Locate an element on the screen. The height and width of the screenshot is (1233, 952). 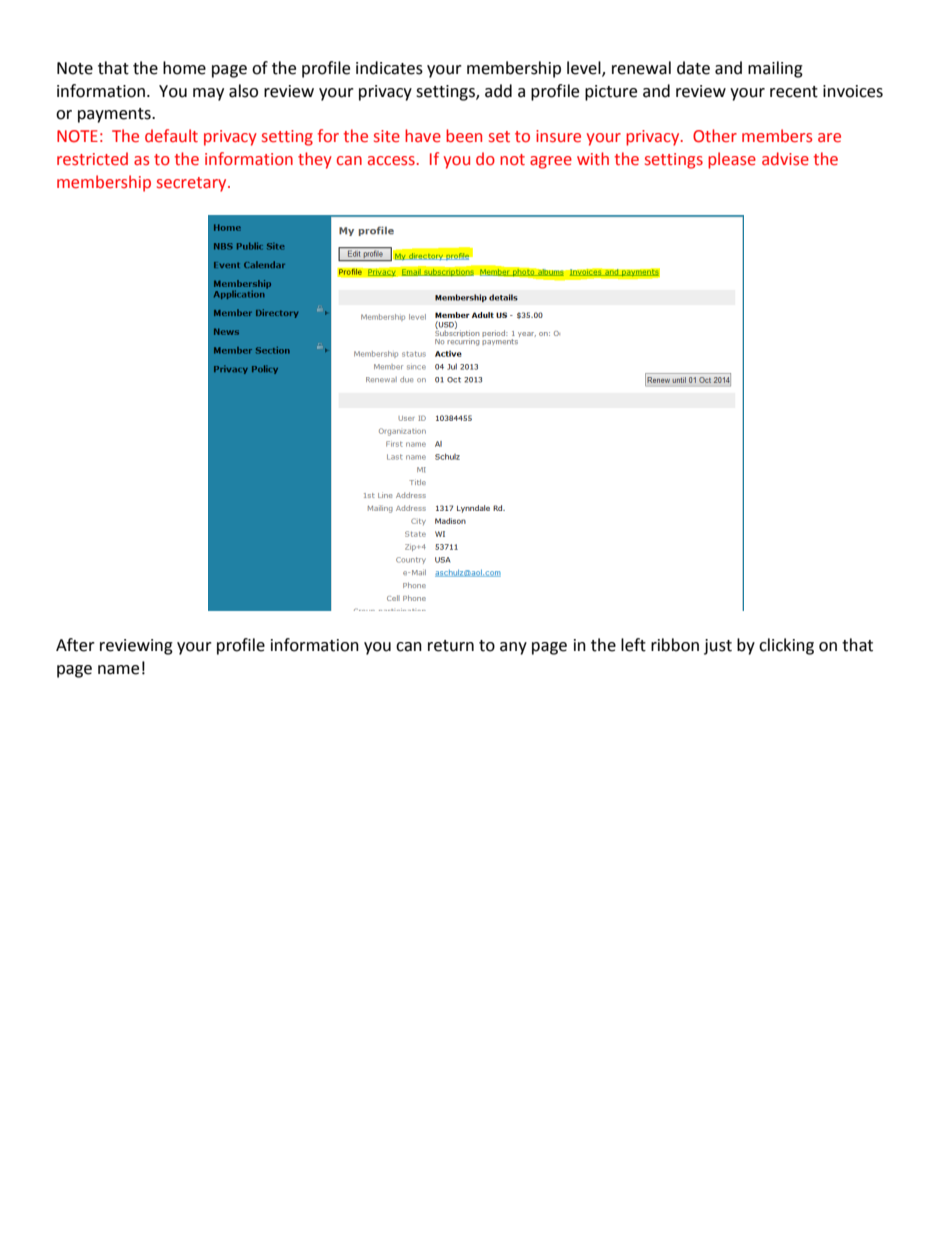
After is located at coordinates (75, 645).
